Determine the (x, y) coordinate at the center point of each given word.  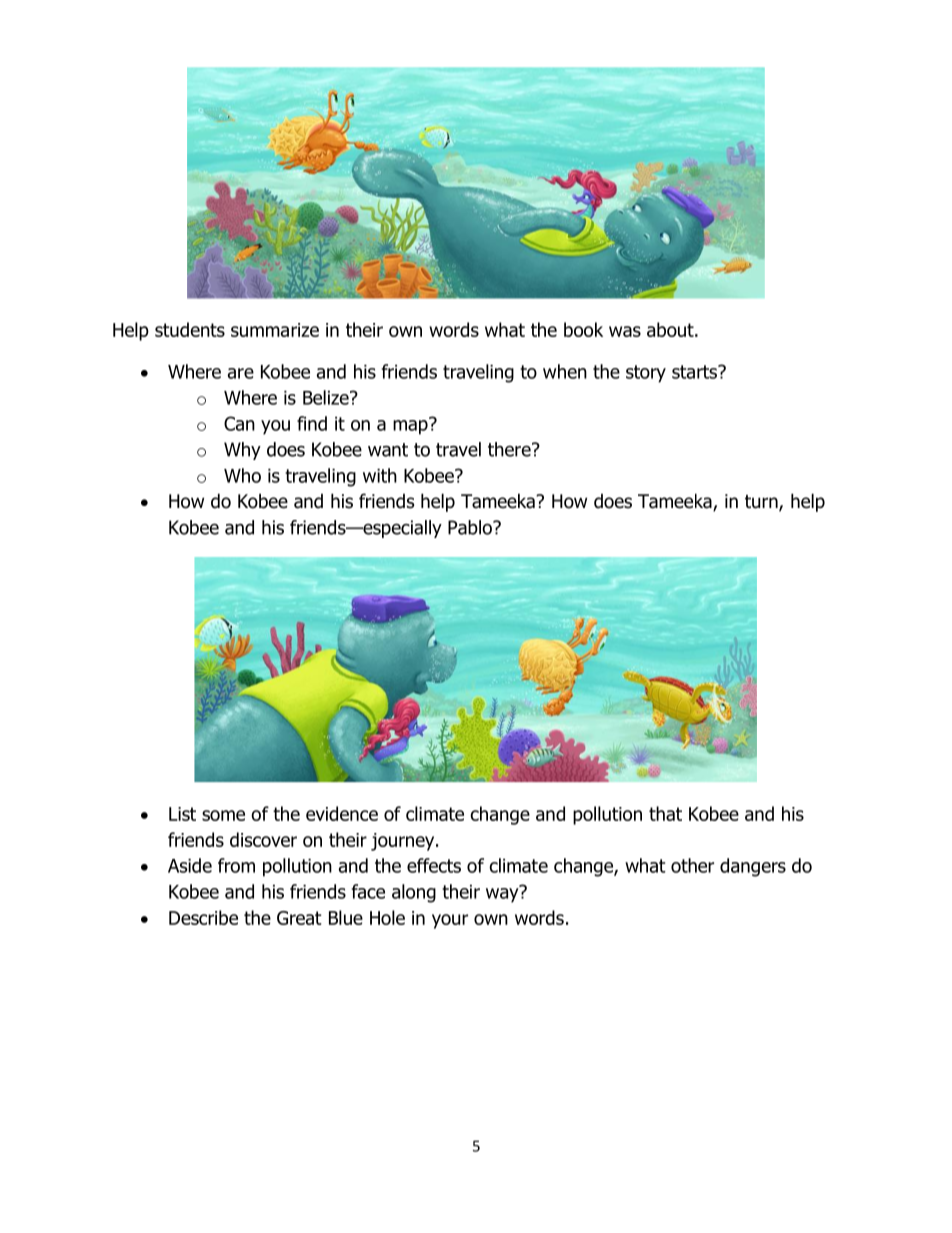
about (671, 329)
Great (299, 918)
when (565, 371)
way (503, 894)
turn (762, 503)
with (380, 475)
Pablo (471, 527)
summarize (275, 330)
